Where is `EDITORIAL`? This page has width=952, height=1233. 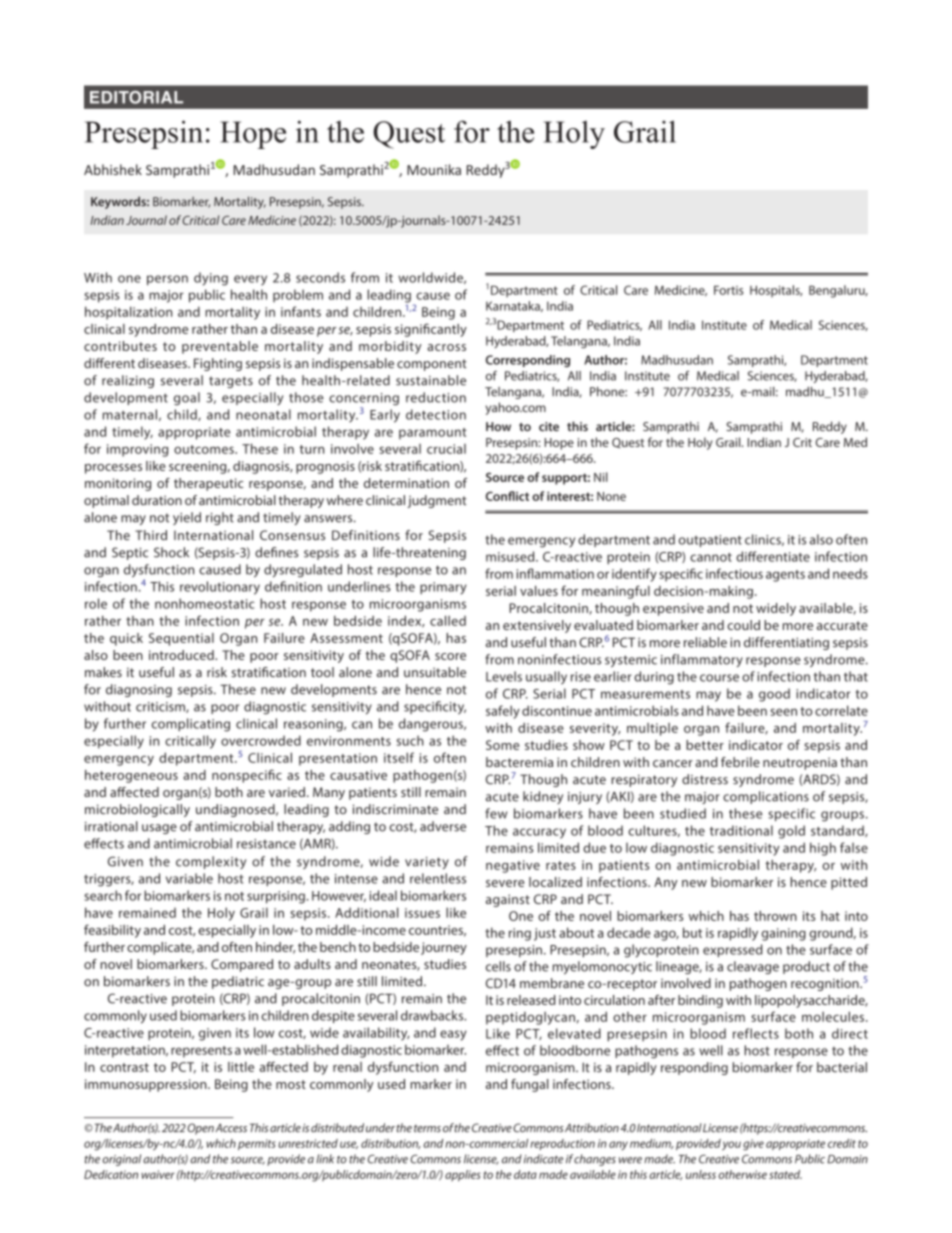 EDITORIAL is located at coordinates (136, 97).
